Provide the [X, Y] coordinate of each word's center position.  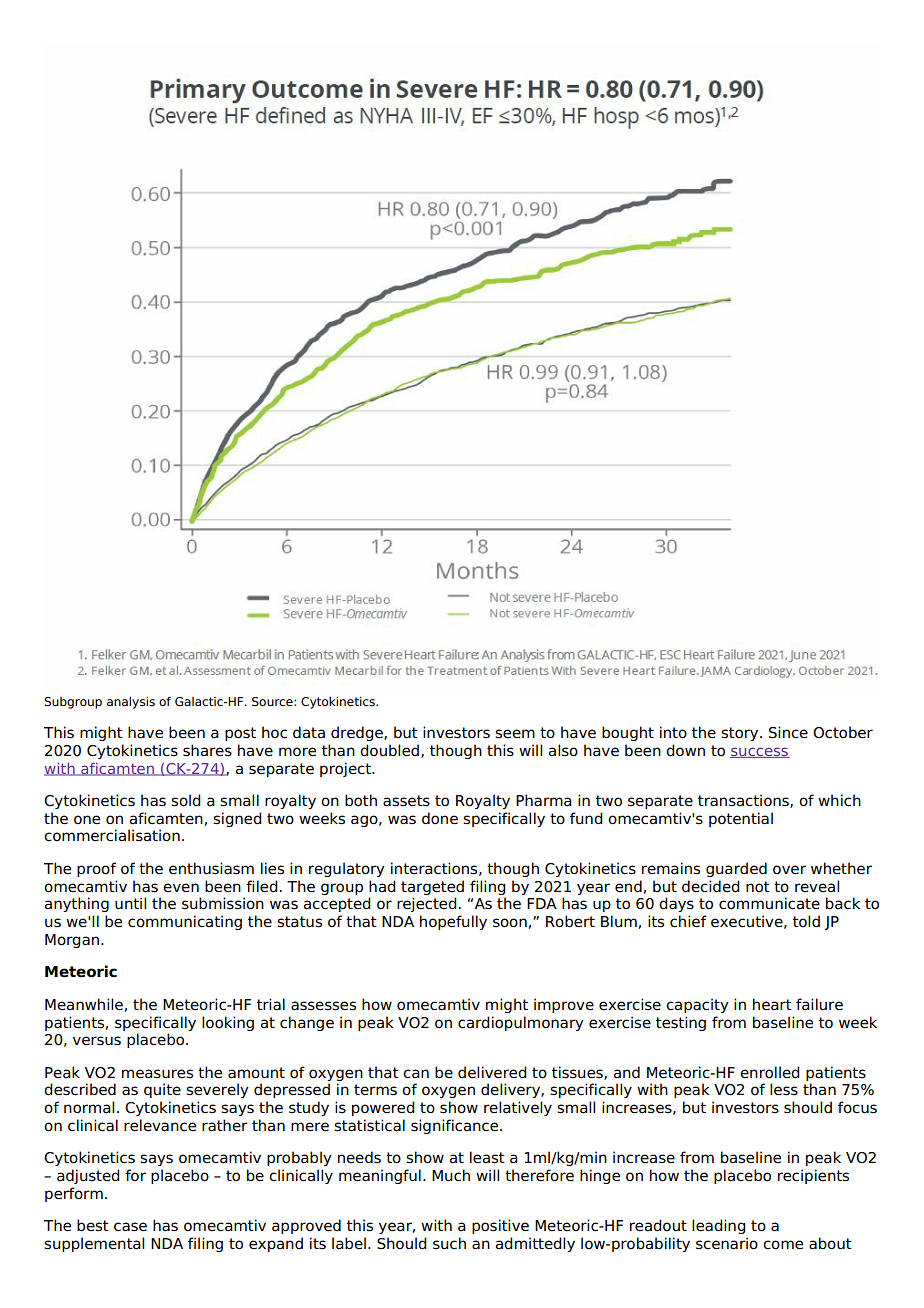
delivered [492, 1072]
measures [157, 1074]
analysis [131, 703]
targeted [432, 887]
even [181, 887]
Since [788, 732]
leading [719, 1226]
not [758, 887]
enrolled [770, 1072]
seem [515, 734]
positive [500, 1226]
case [130, 1227]
